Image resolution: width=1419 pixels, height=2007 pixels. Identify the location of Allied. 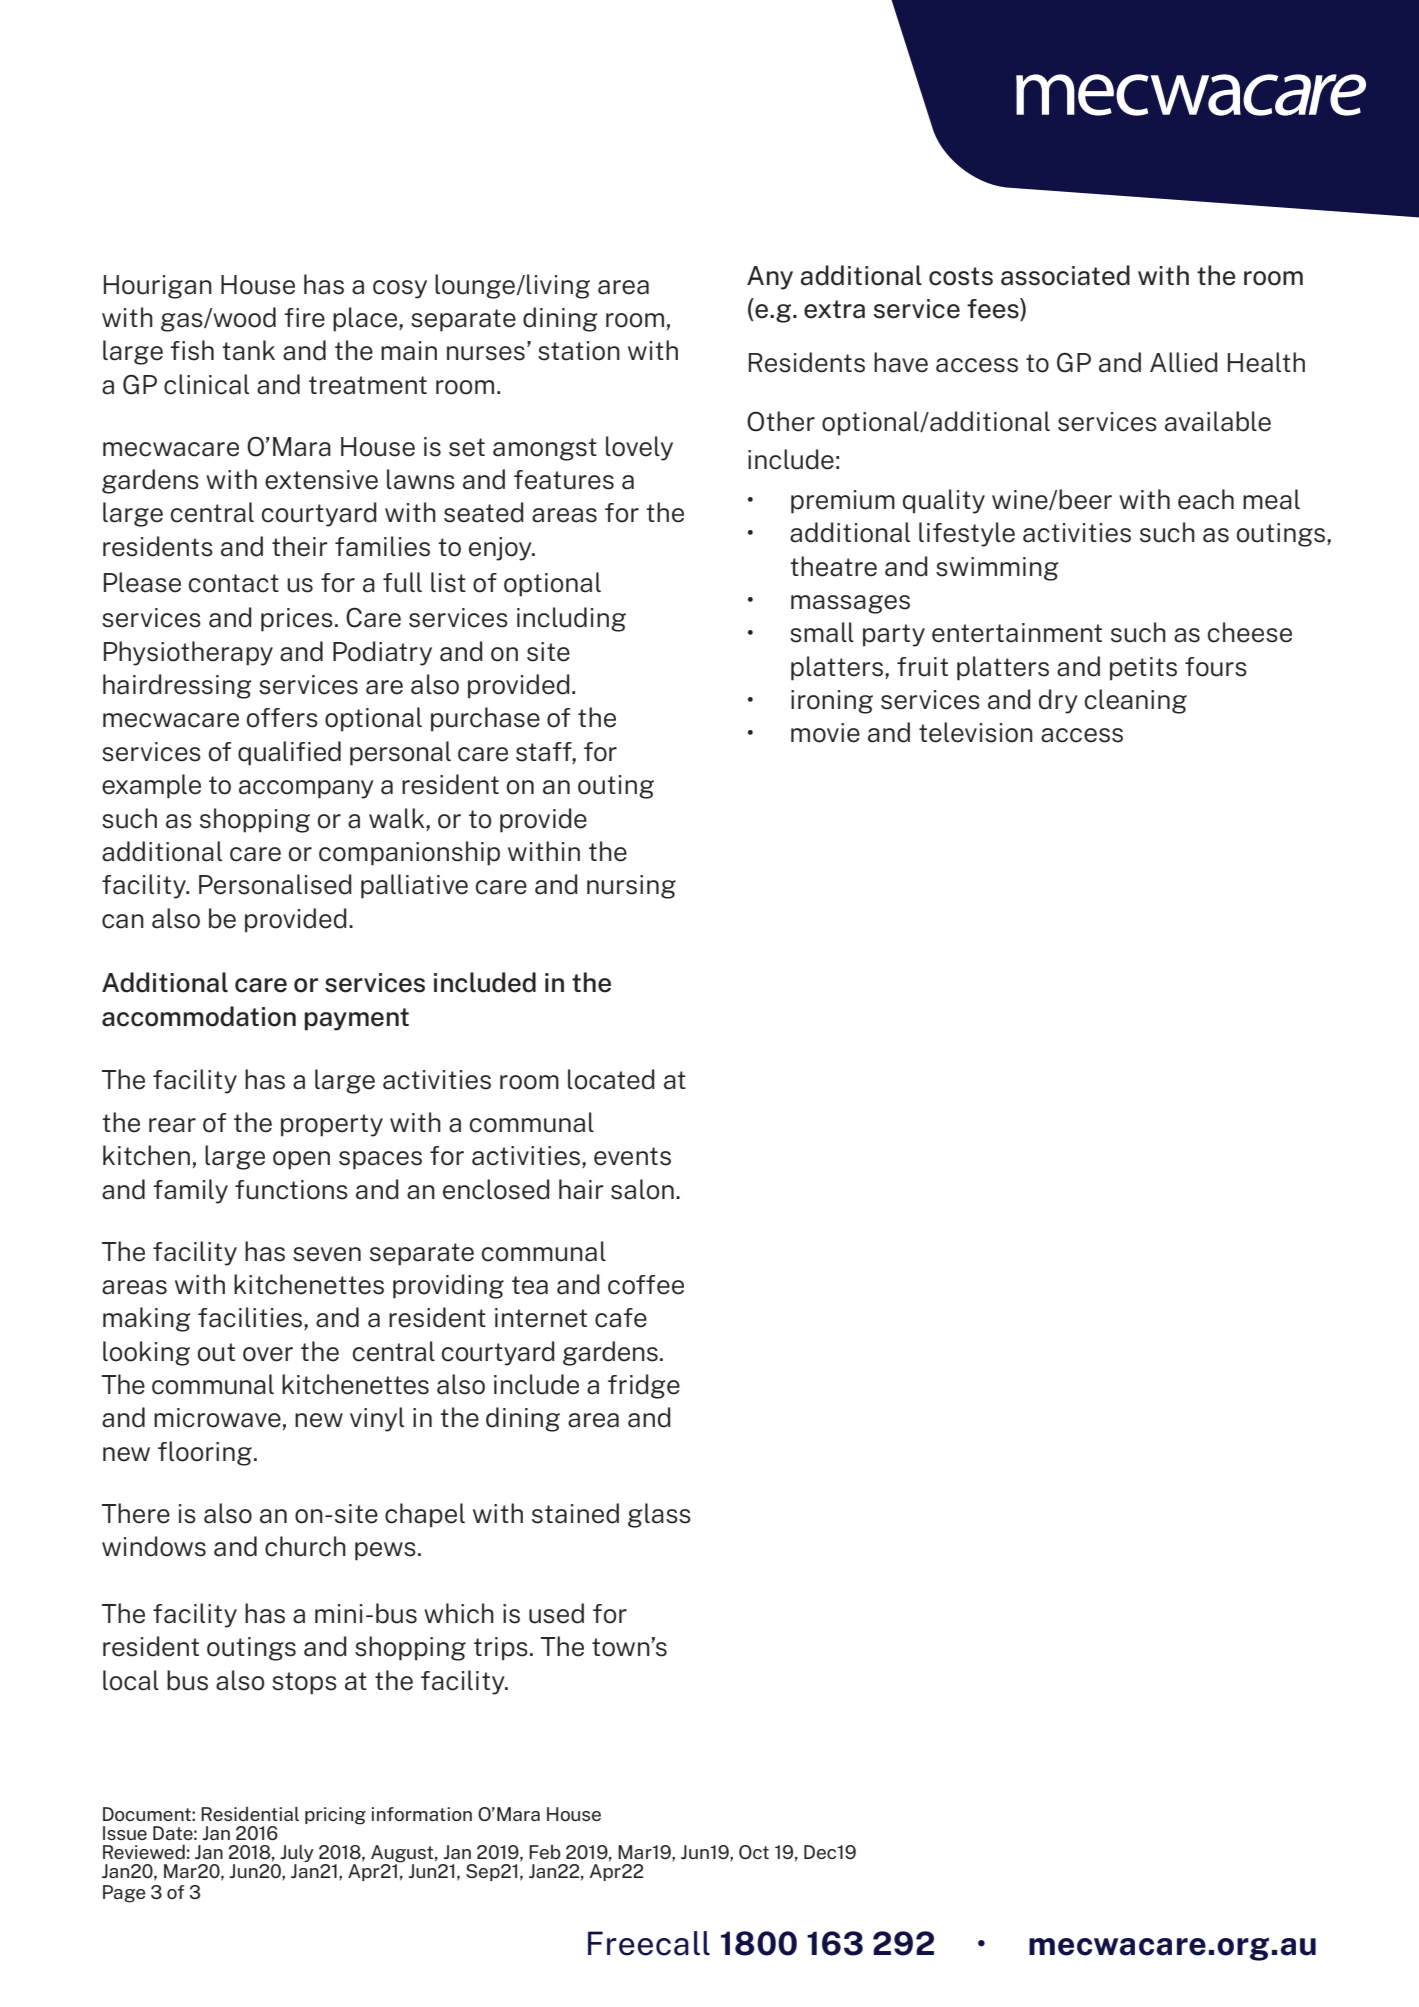
(1184, 362).
